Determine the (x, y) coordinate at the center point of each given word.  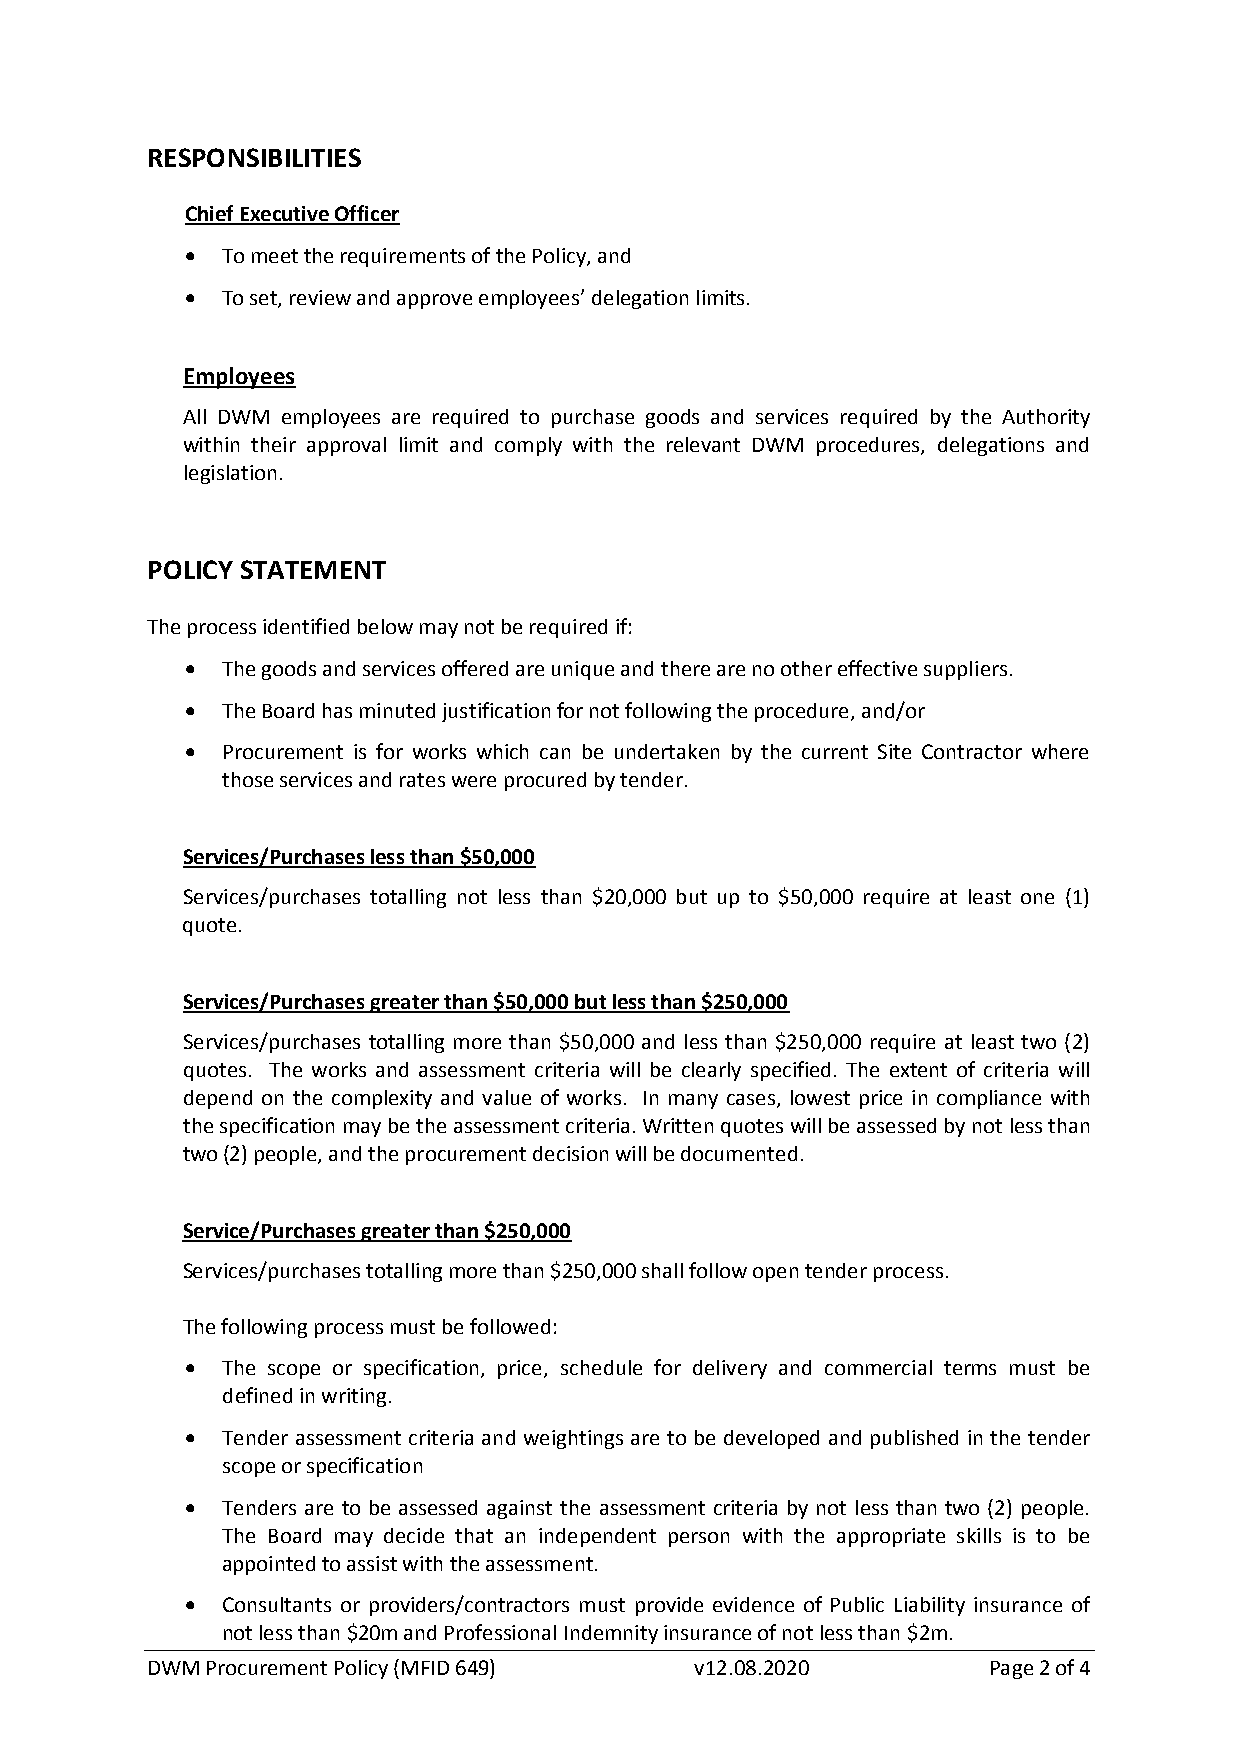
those (247, 779)
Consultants (277, 1604)
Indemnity (611, 1634)
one (1037, 898)
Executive (284, 215)
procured (545, 781)
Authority (1046, 418)
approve (434, 301)
